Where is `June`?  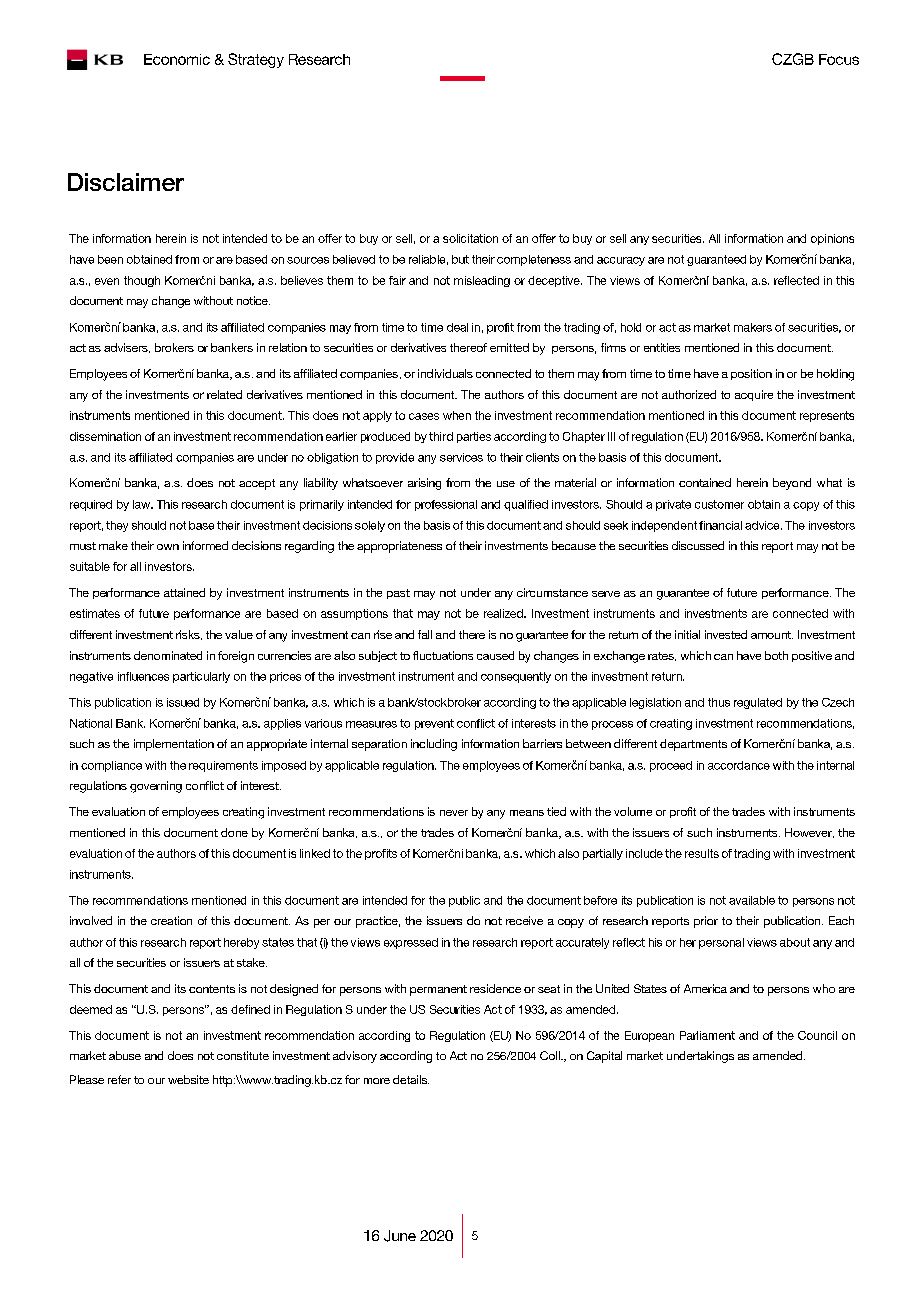 June is located at coordinates (400, 1236).
